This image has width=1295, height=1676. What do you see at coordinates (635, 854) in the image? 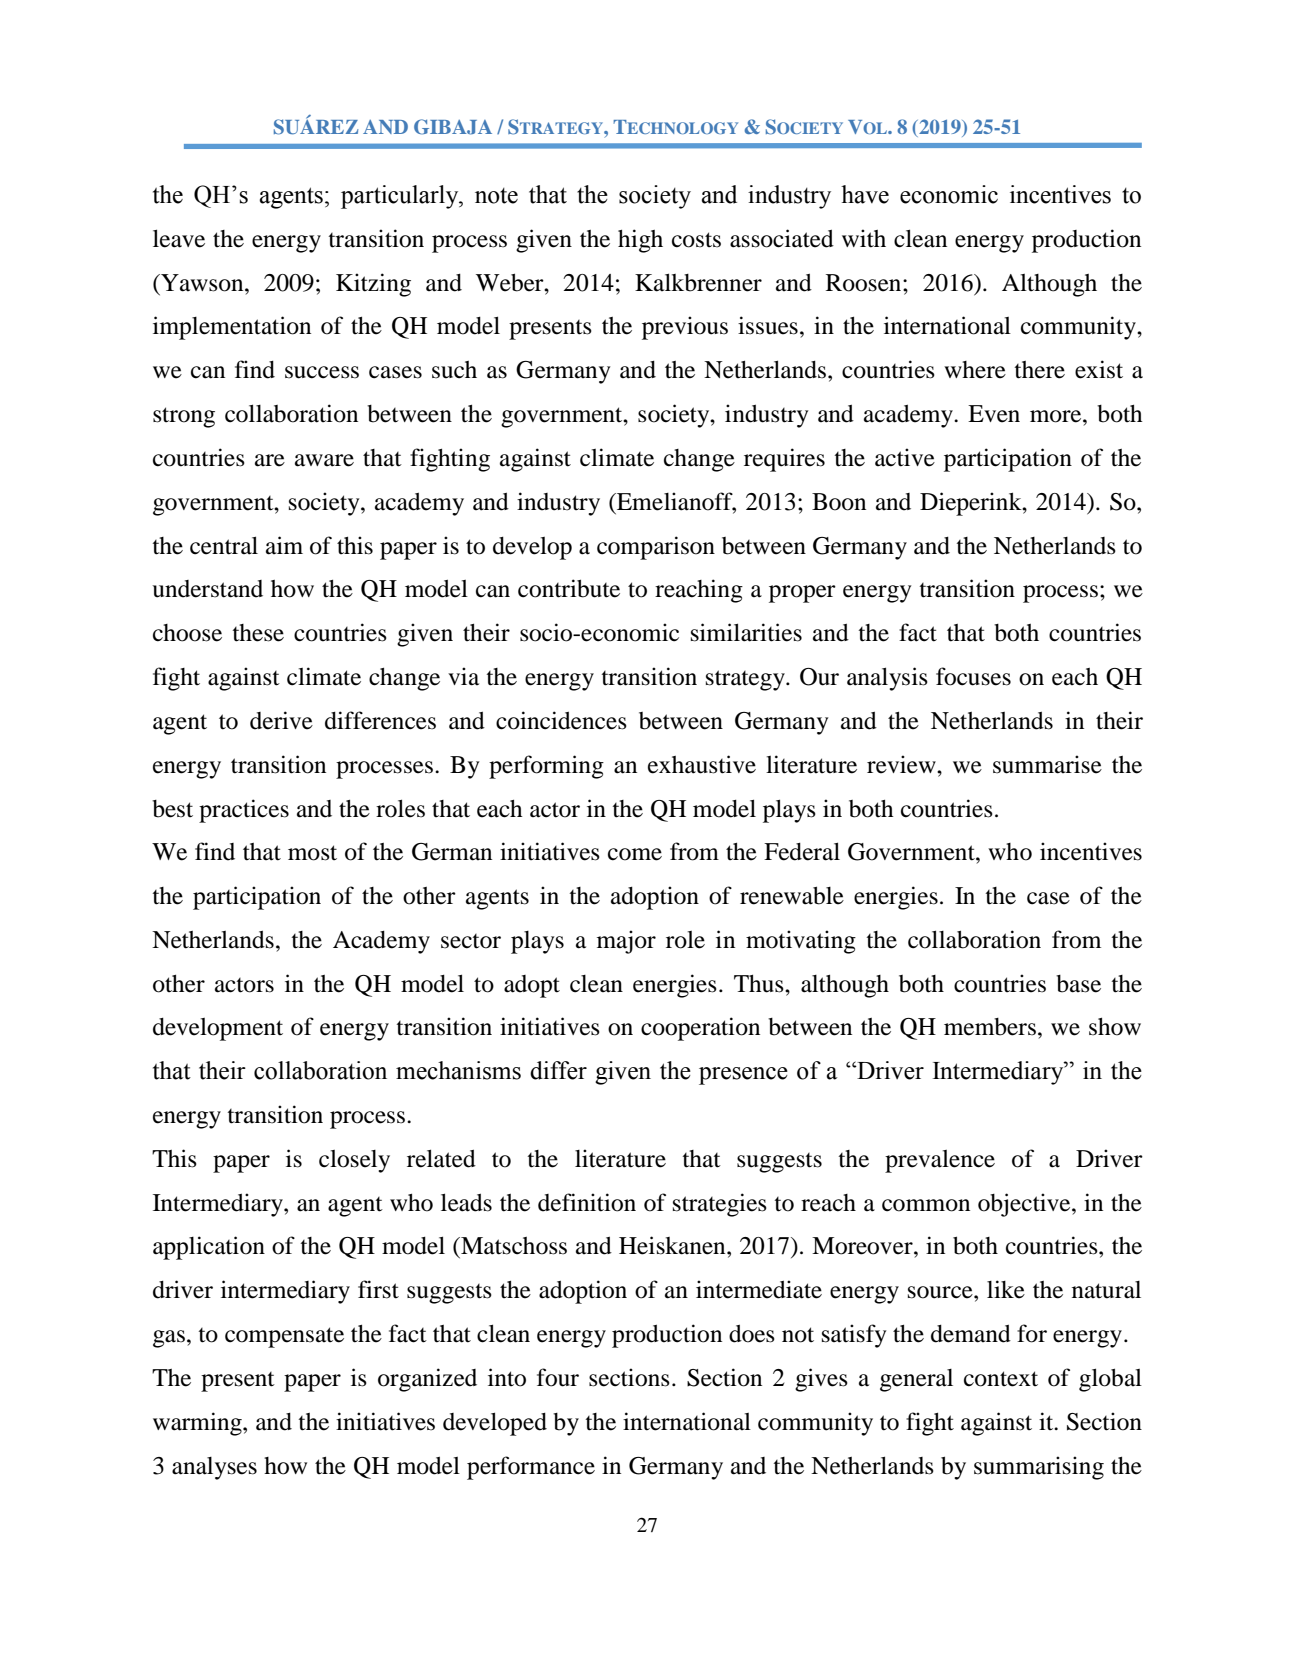
I see `come` at bounding box center [635, 854].
